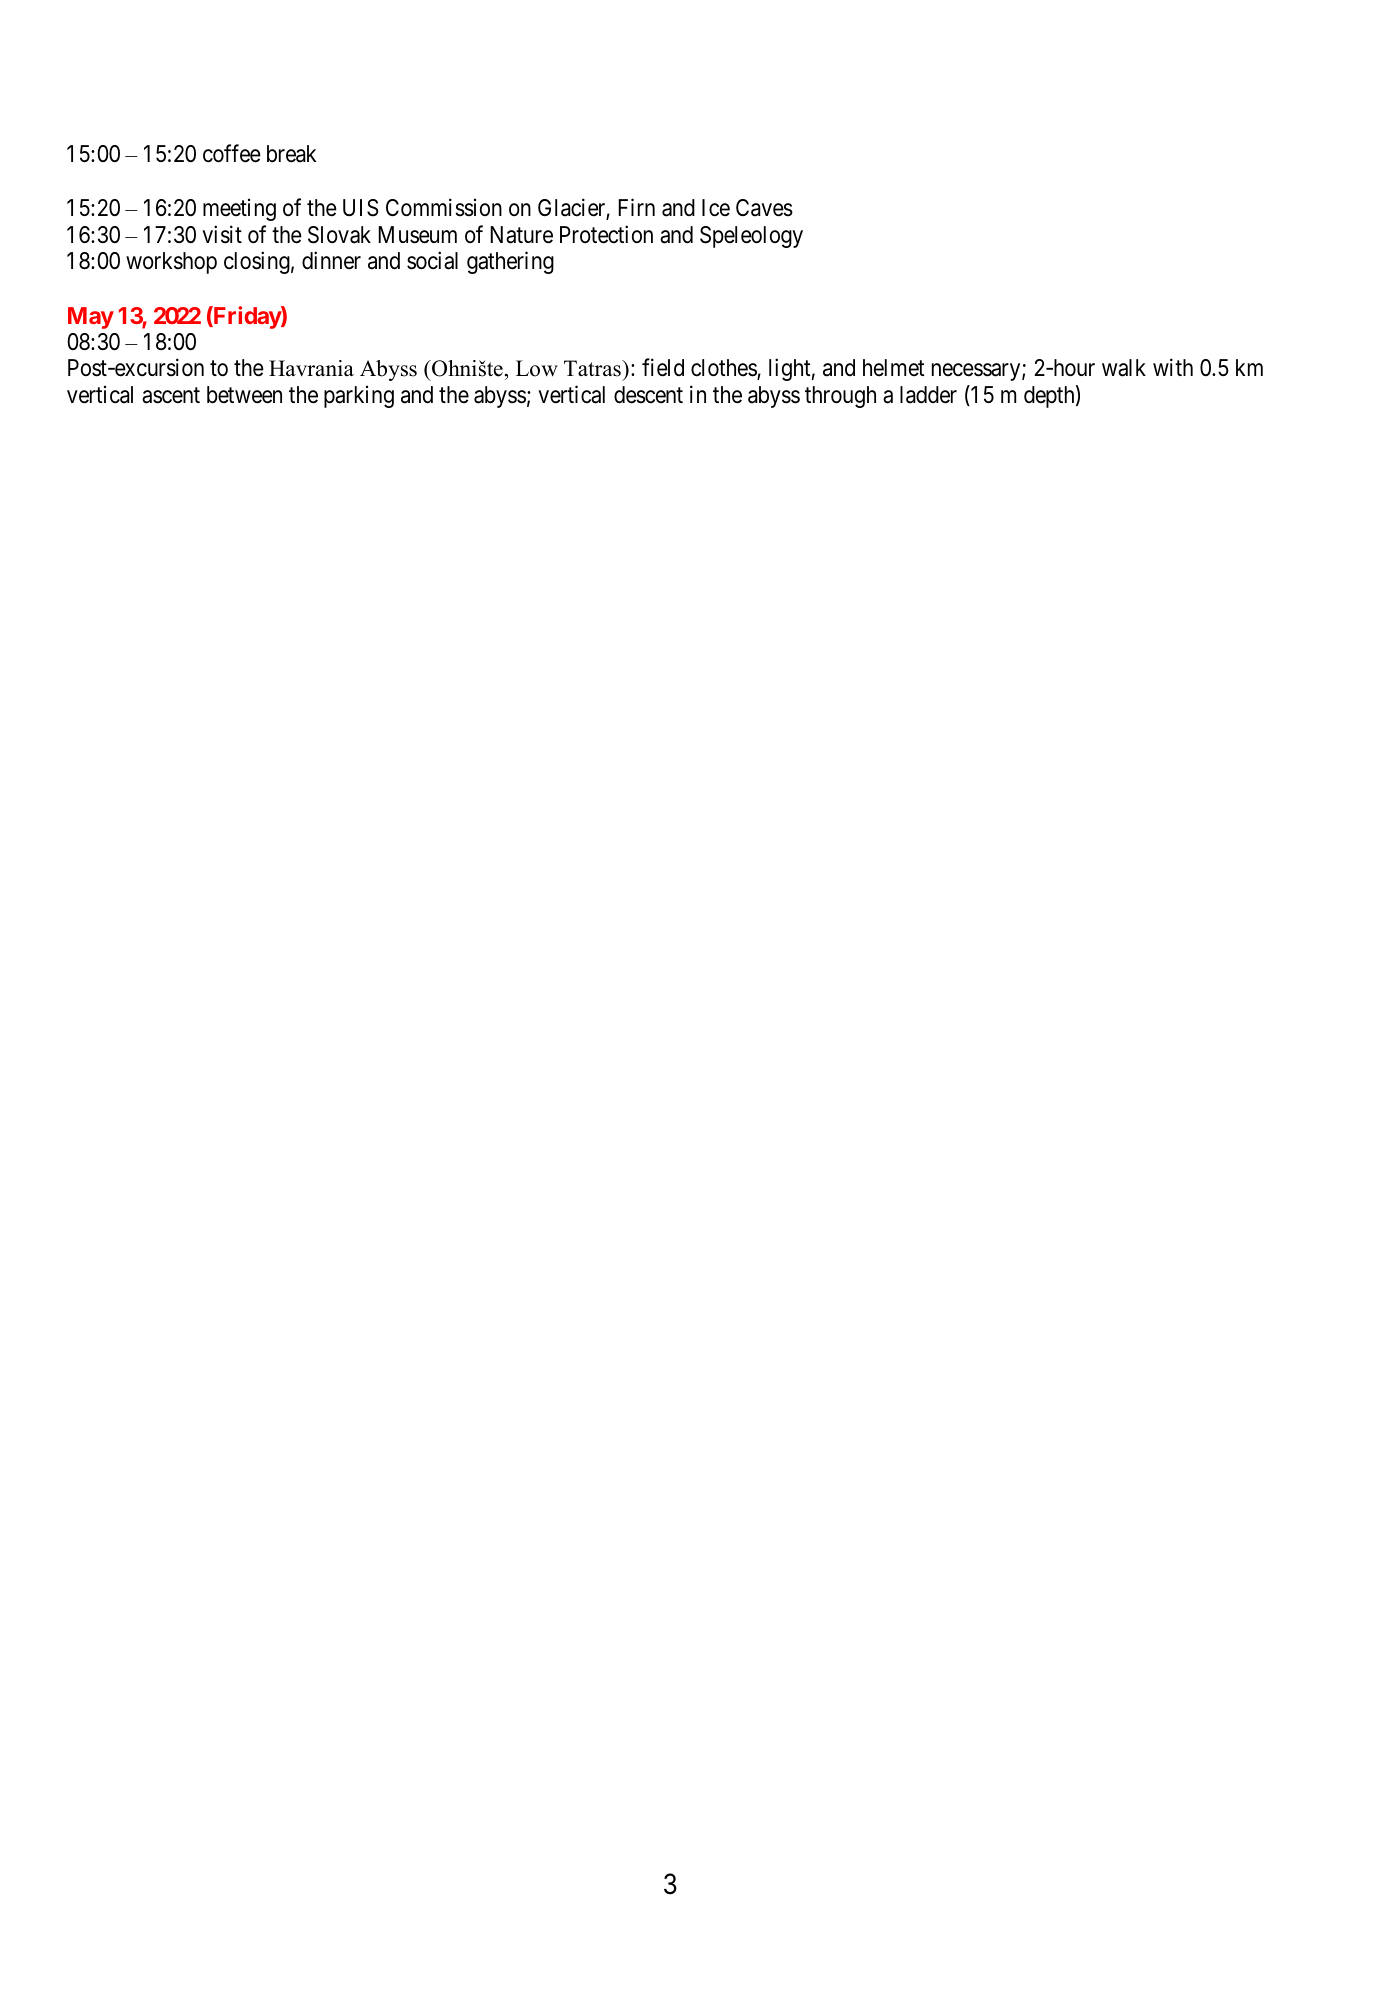 The height and width of the screenshot is (2016, 1384). I want to click on Caves, so click(764, 208).
